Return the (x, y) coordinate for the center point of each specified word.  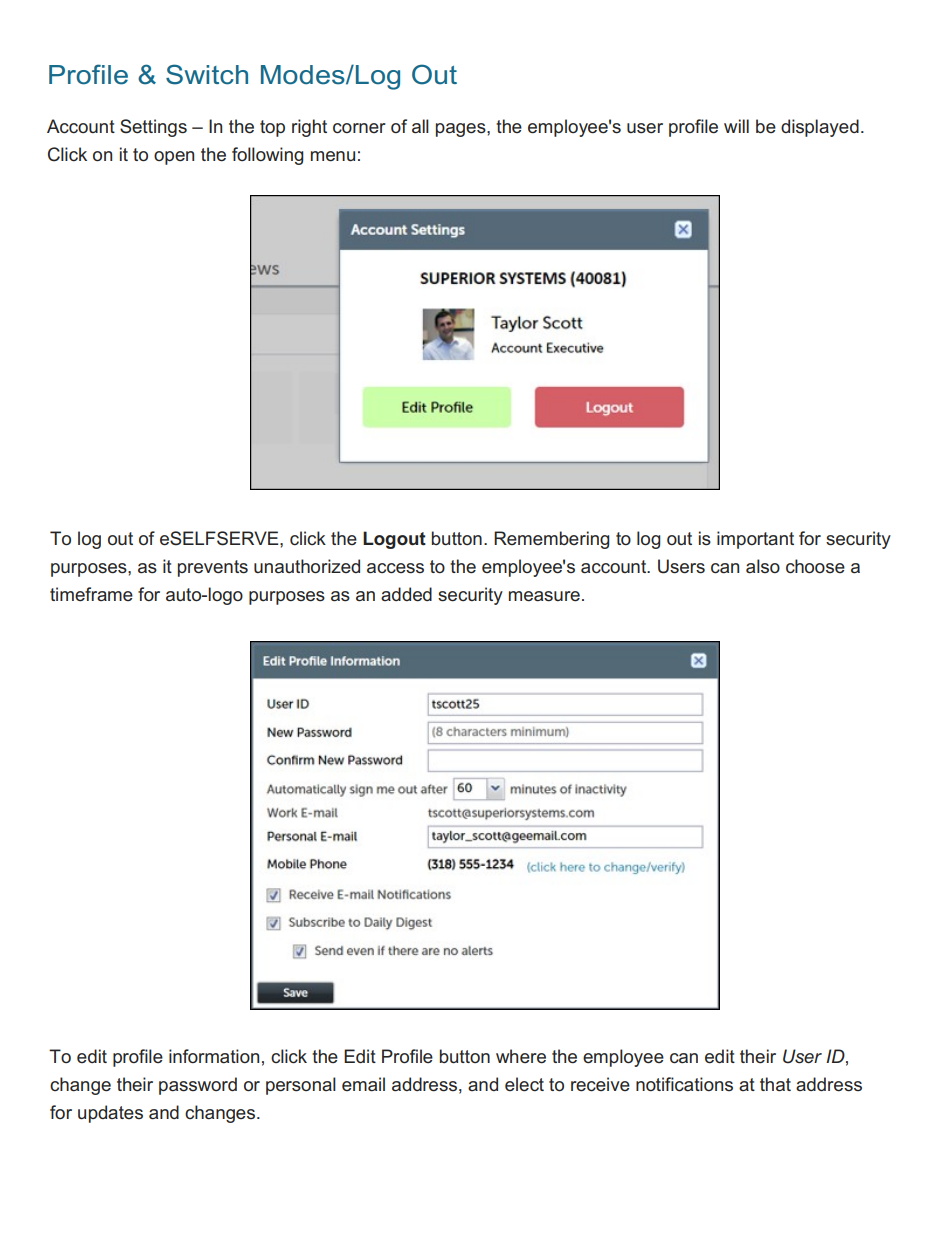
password (198, 1086)
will (736, 126)
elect (524, 1084)
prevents (213, 568)
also (763, 566)
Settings (153, 128)
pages (462, 130)
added (406, 594)
